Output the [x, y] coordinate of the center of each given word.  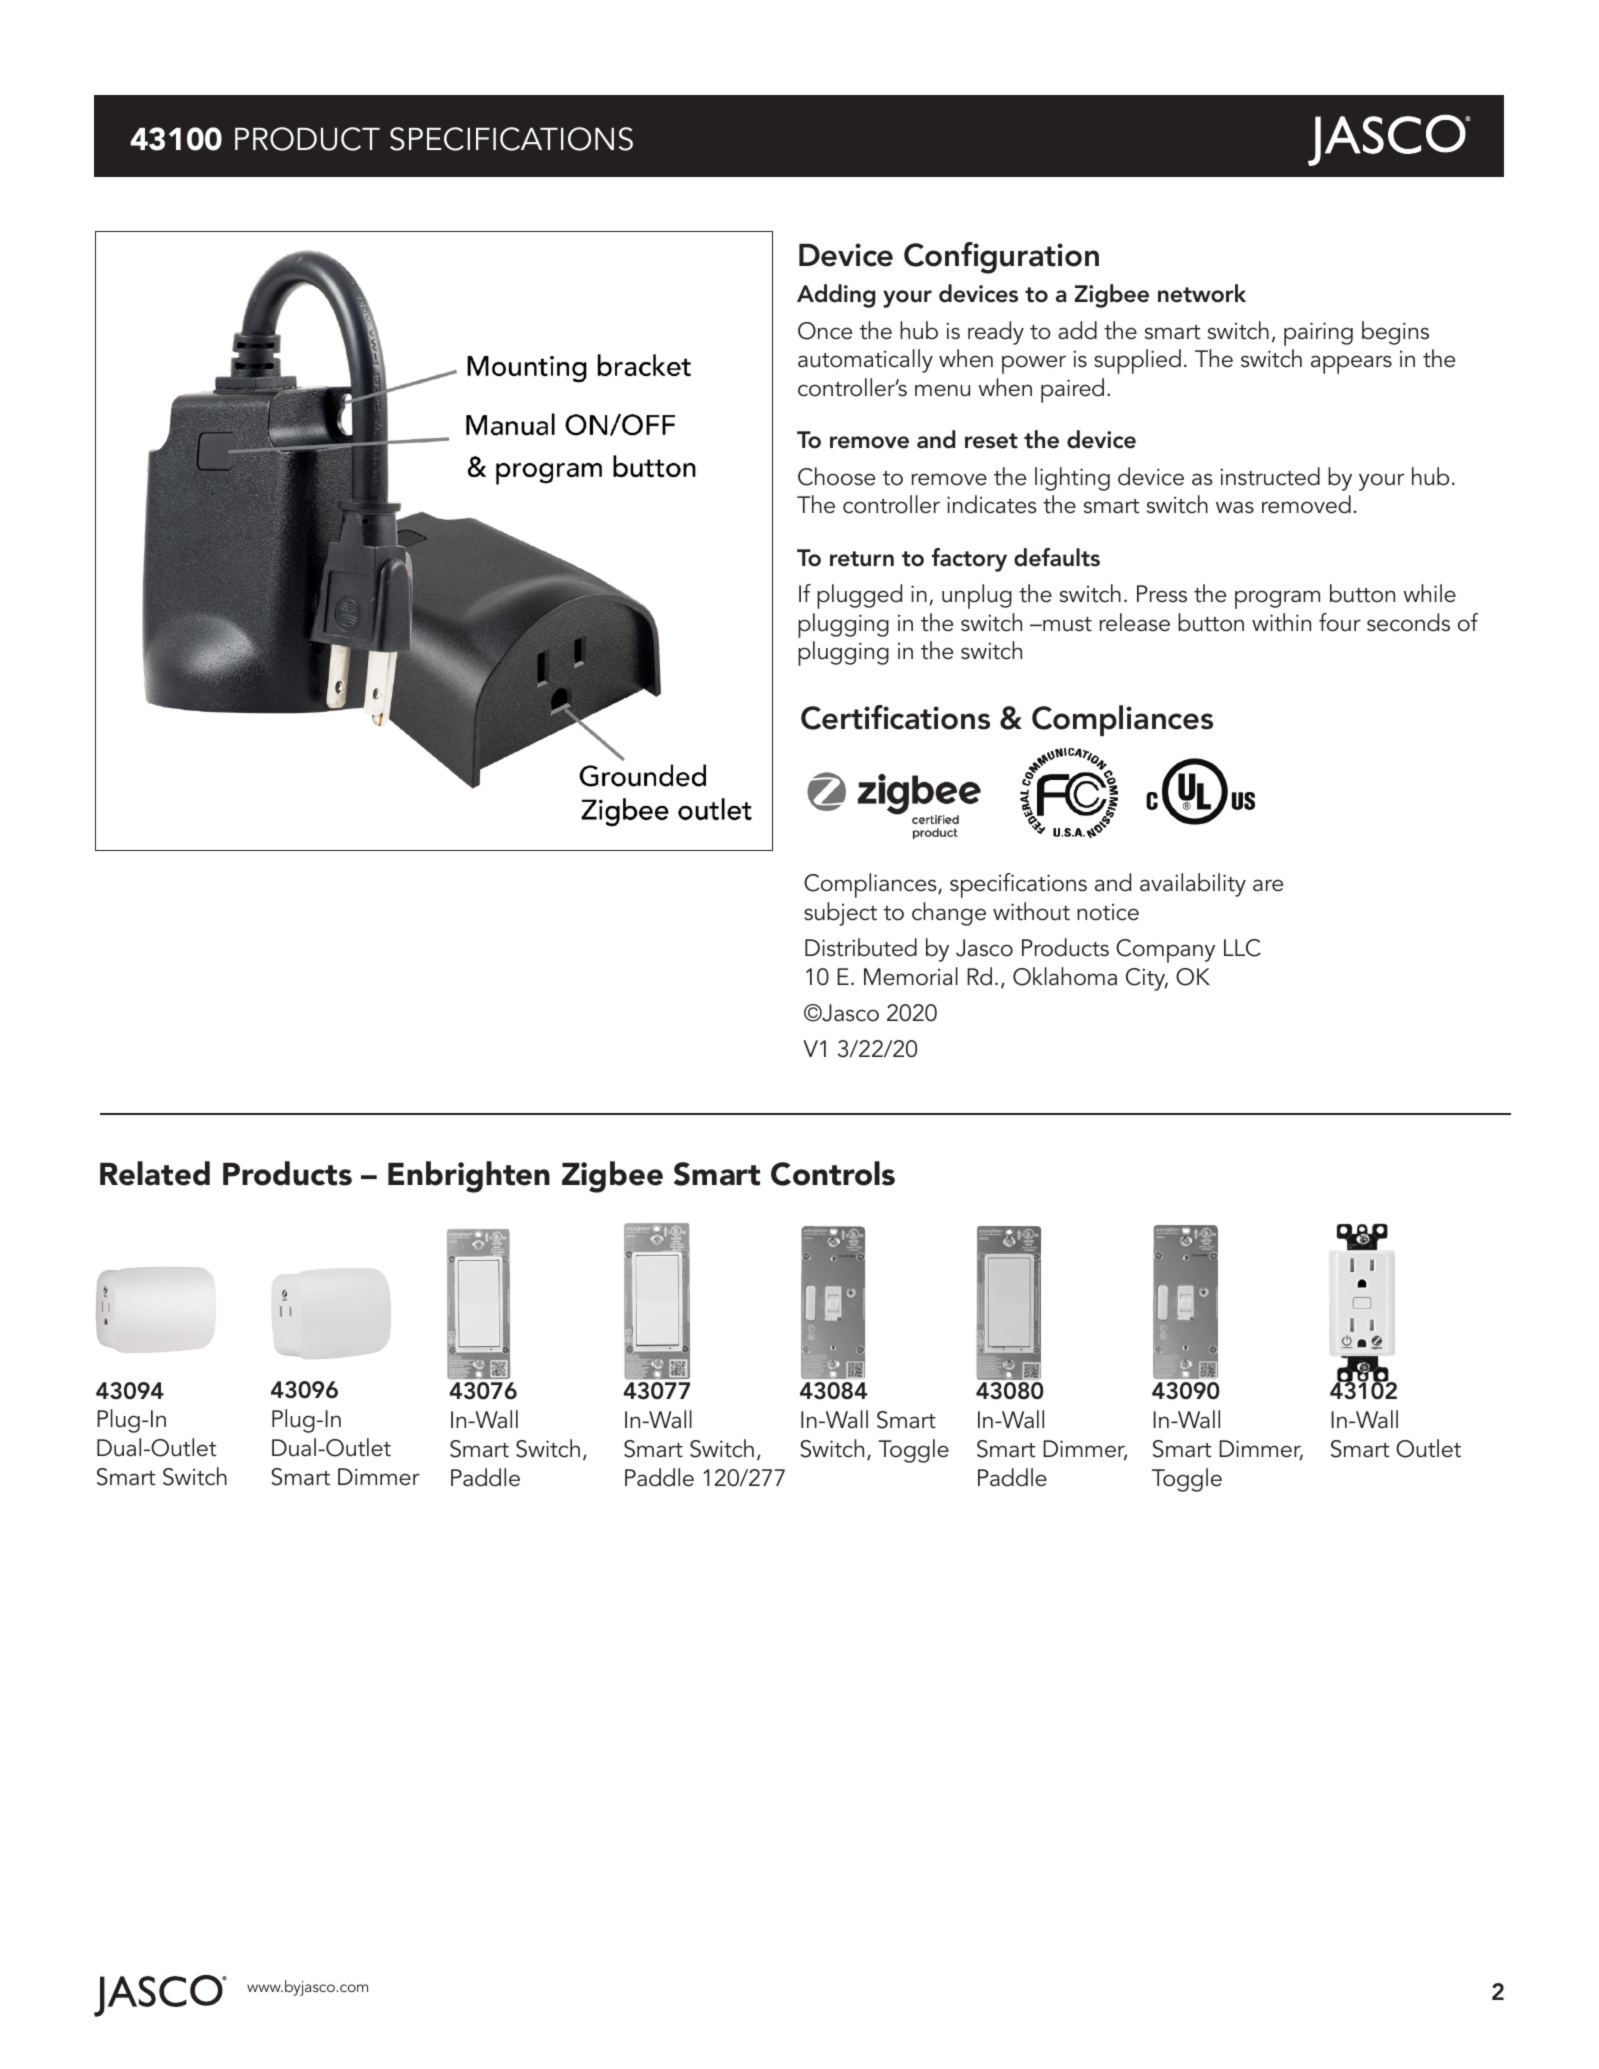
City [1147, 979]
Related [155, 1173]
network [1202, 293]
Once [825, 331]
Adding [836, 296]
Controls [833, 1173]
